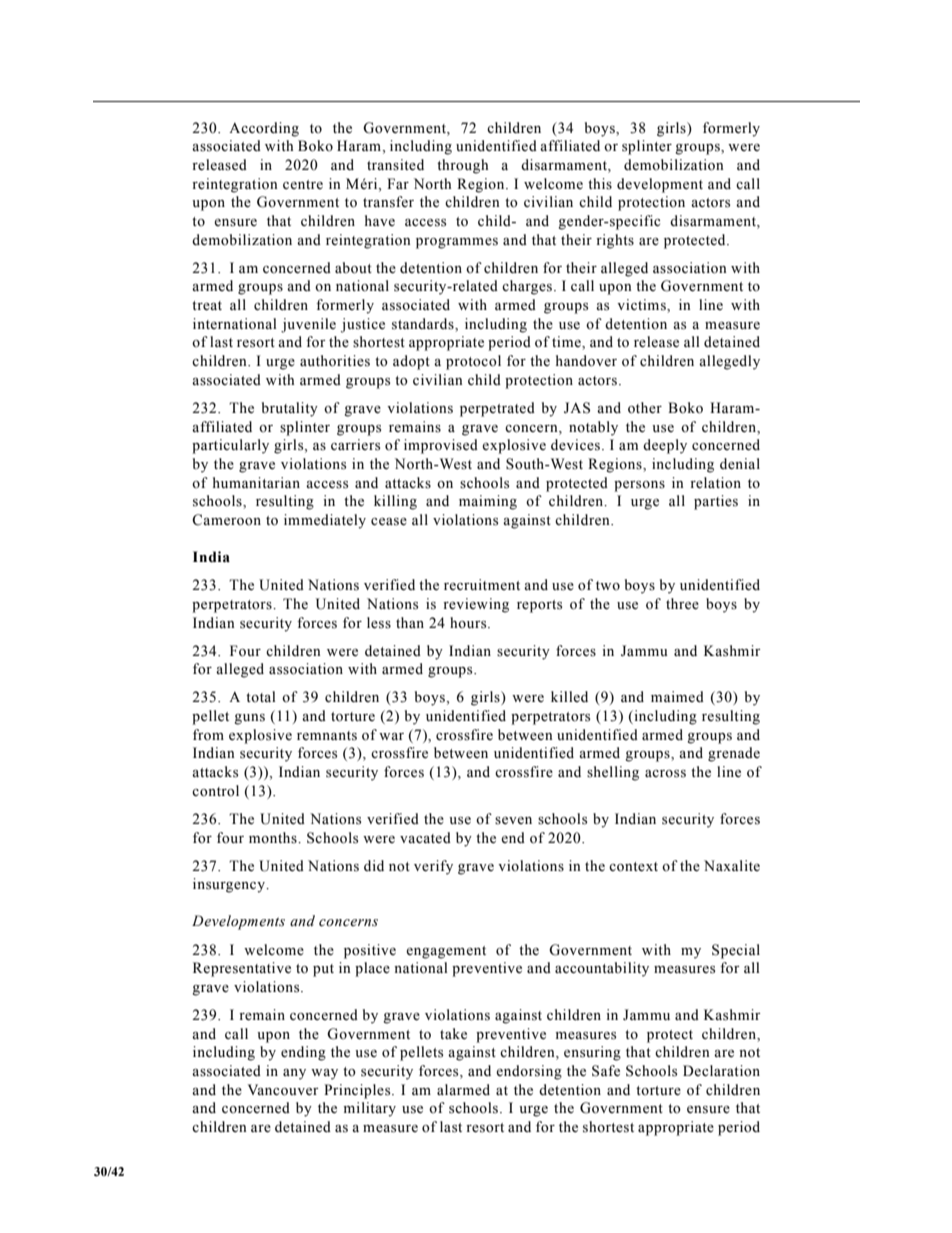 The image size is (952, 1233). I want to click on Vancouver, so click(283, 1090).
